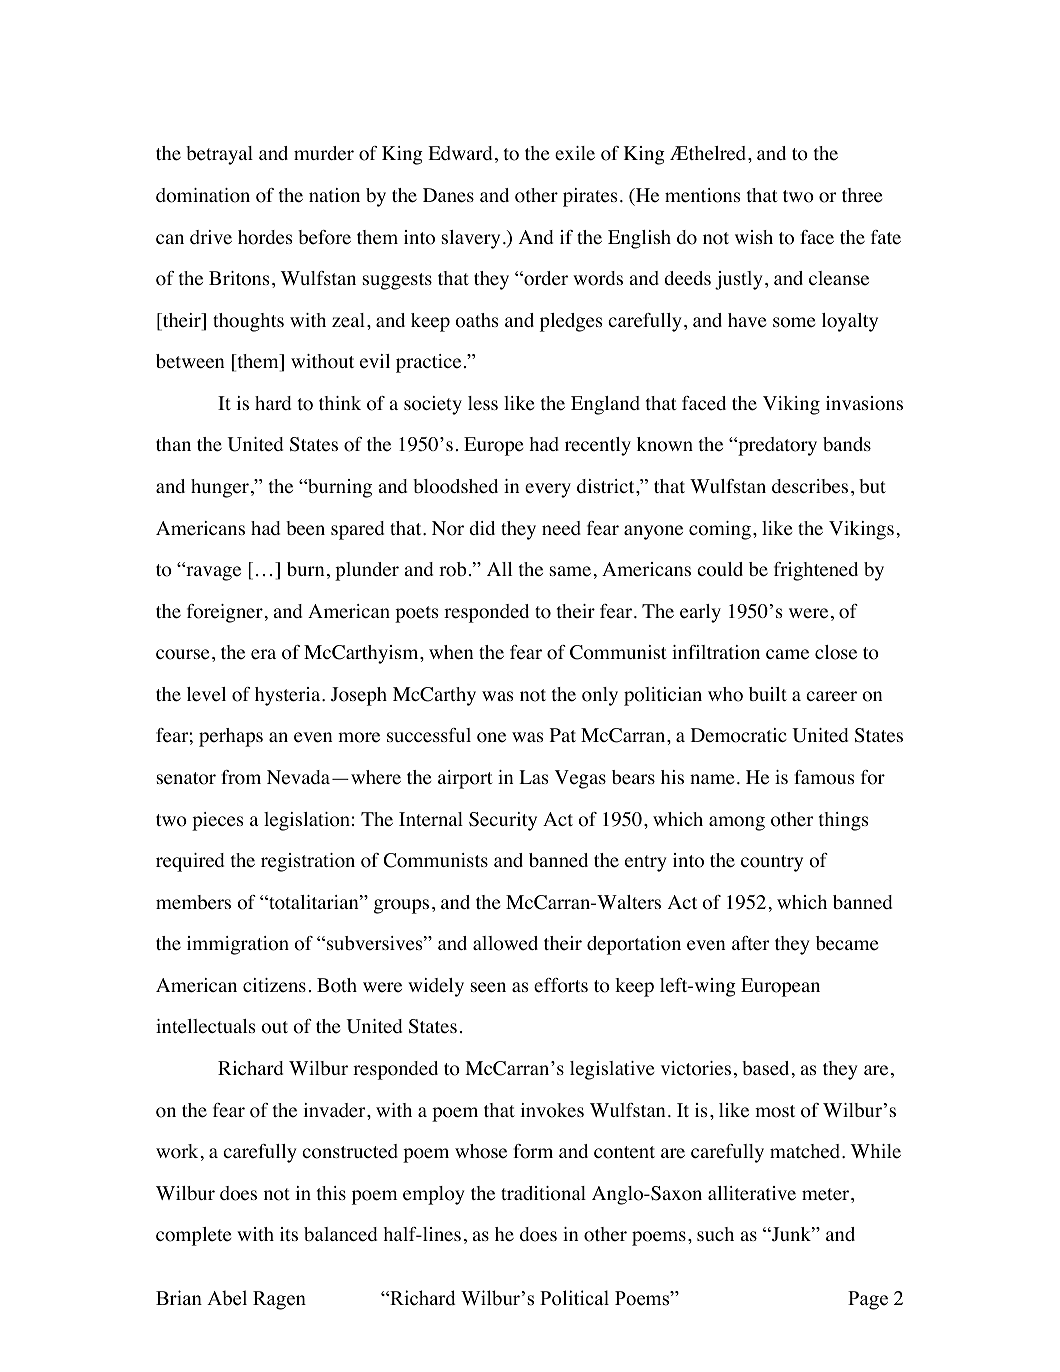  Describe the element at coordinates (225, 613) in the screenshot. I see `foreigner` at that location.
